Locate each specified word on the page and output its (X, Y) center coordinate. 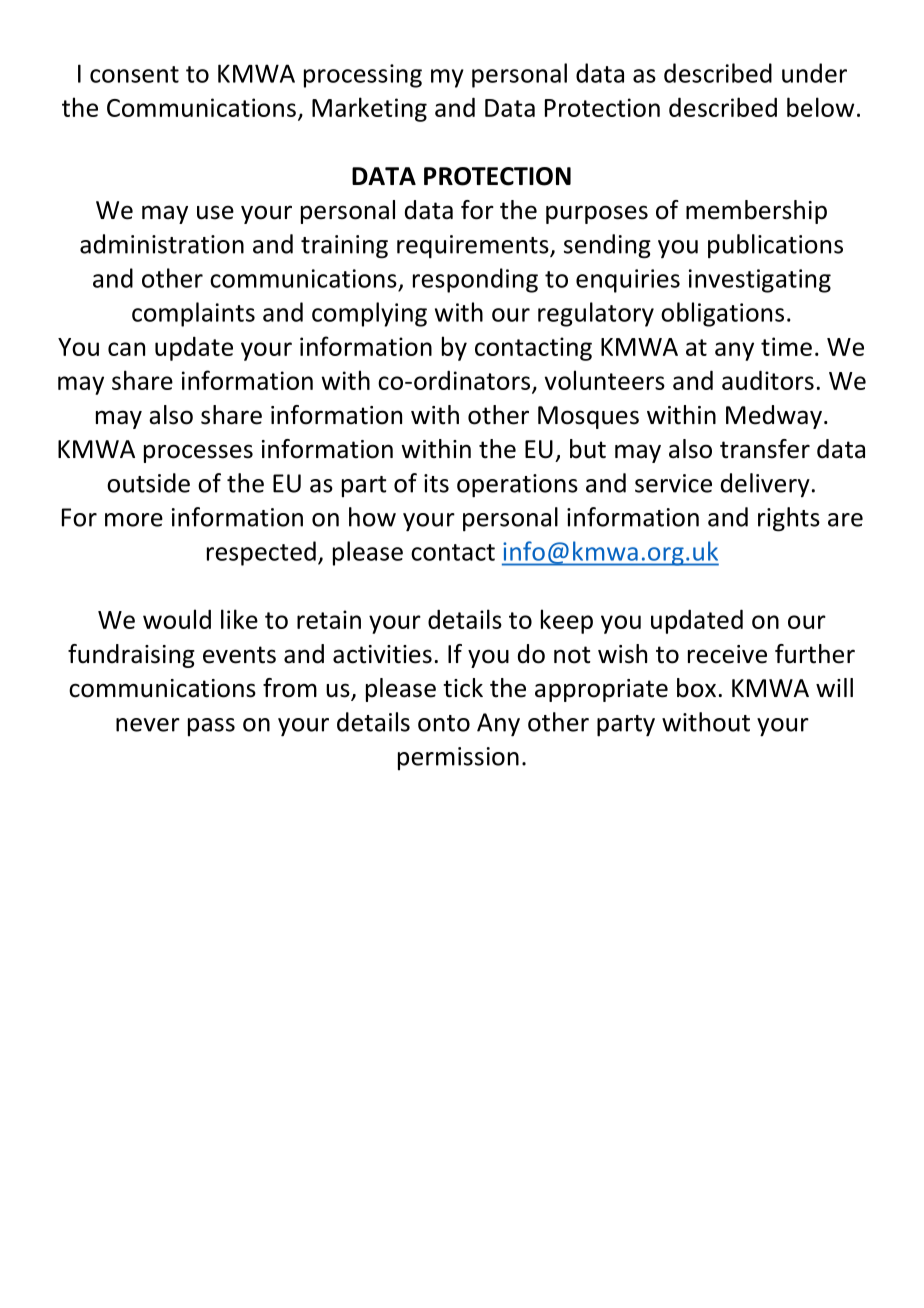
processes (198, 453)
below (820, 107)
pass (211, 727)
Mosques (588, 417)
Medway (774, 417)
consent (134, 74)
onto (444, 723)
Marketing (369, 109)
